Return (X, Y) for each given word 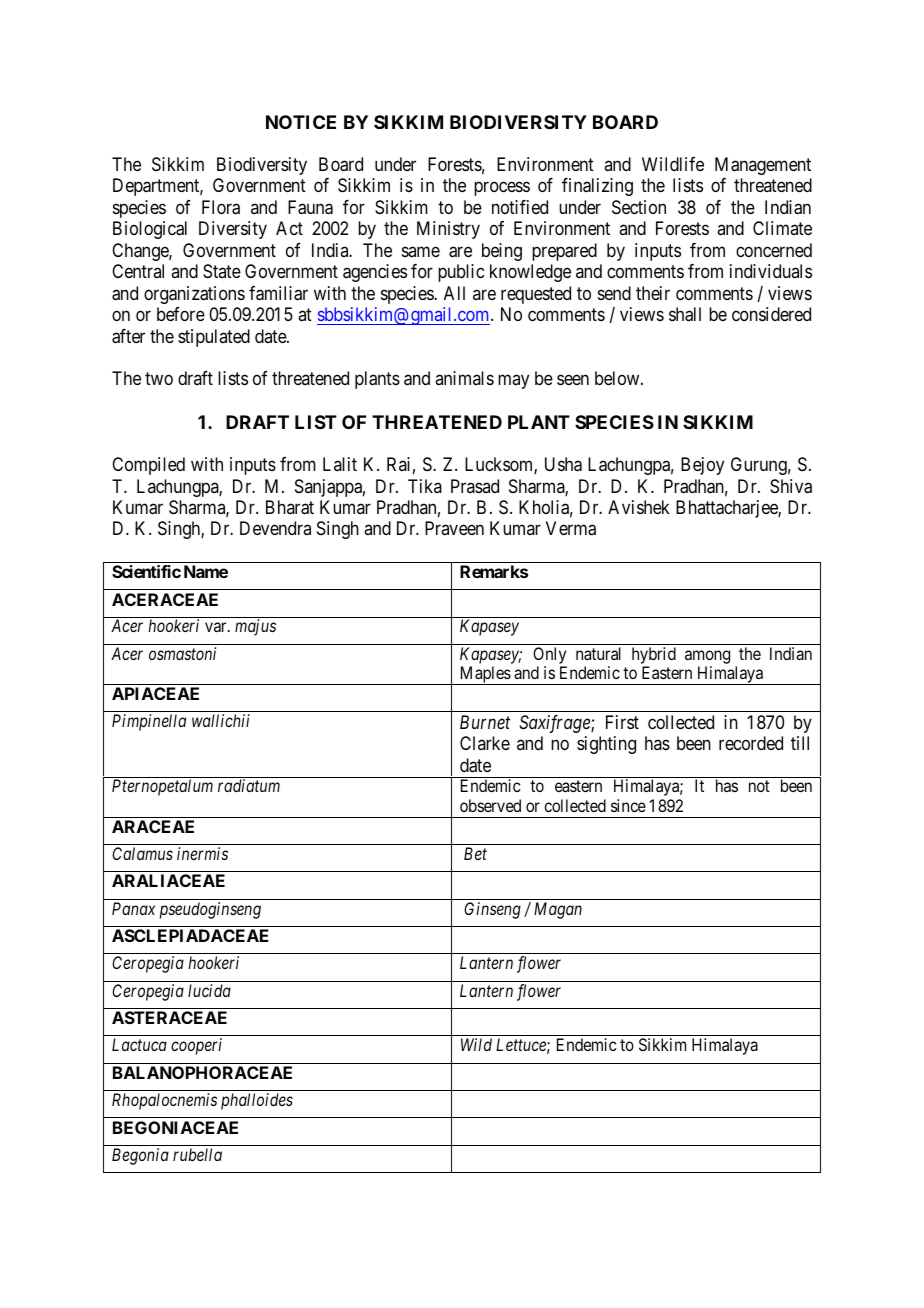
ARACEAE (153, 826)
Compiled (148, 466)
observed (490, 805)
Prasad (475, 486)
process (502, 189)
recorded (751, 743)
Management (763, 166)
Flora (221, 207)
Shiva (791, 486)
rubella (197, 1154)
